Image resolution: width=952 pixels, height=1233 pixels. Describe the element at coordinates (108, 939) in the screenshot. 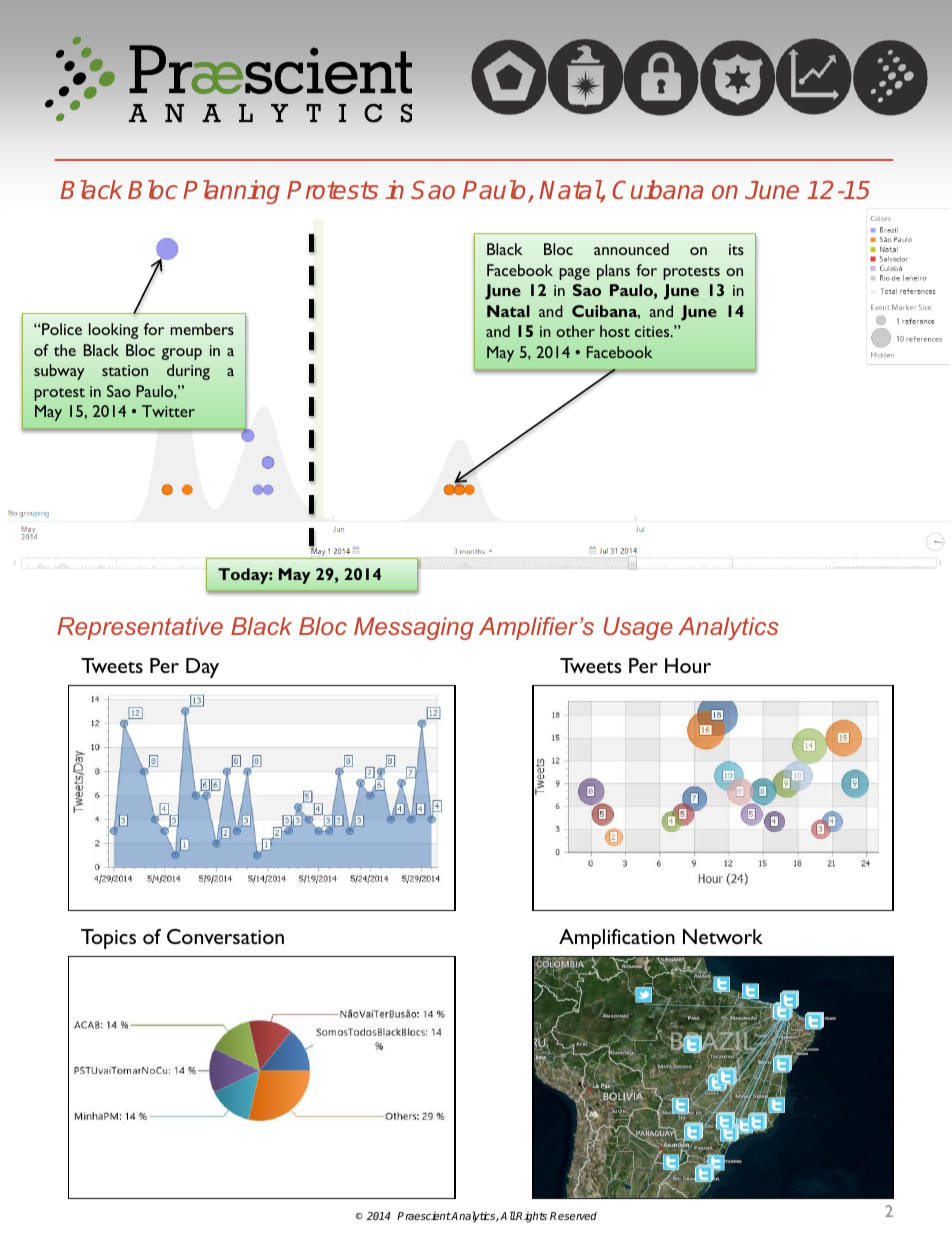

I see `Topics` at that location.
